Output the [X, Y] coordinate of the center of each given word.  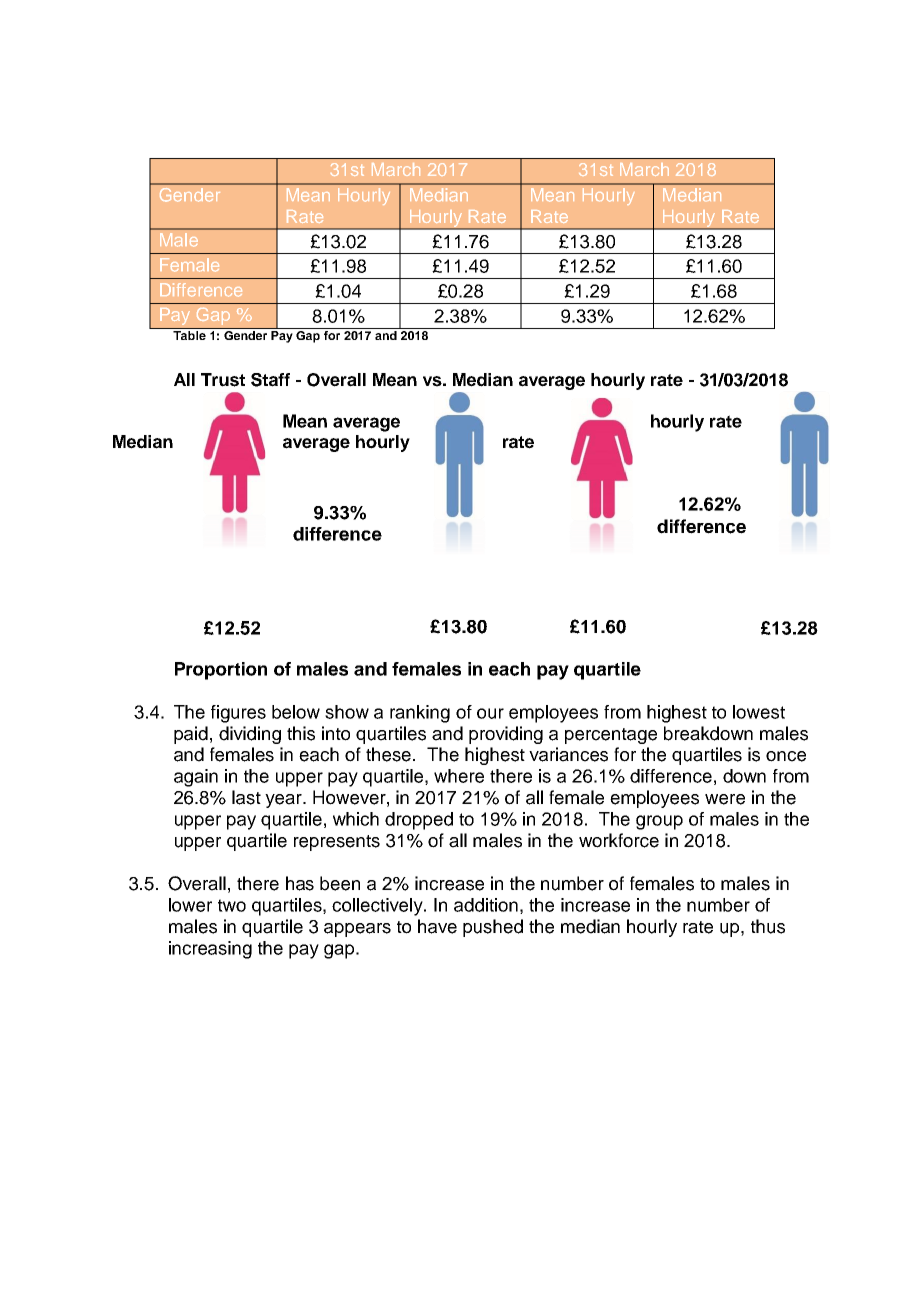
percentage [611, 736]
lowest [759, 712]
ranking [420, 714]
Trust [223, 380]
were [725, 799]
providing [506, 735]
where [459, 776]
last [246, 797]
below [296, 712]
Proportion [221, 671]
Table [189, 334]
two [232, 905]
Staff [270, 380]
